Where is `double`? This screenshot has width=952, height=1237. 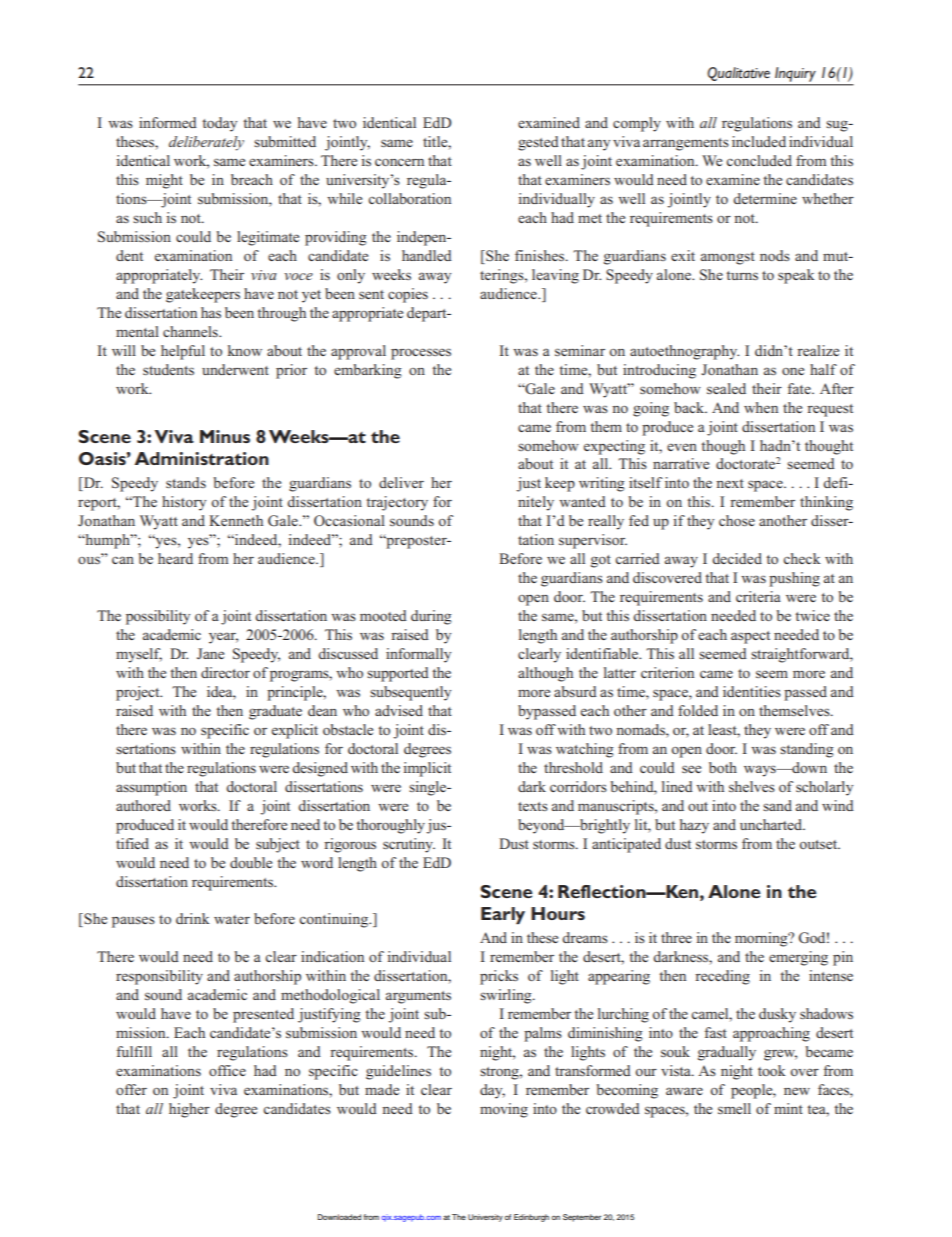
double is located at coordinates (251, 862).
